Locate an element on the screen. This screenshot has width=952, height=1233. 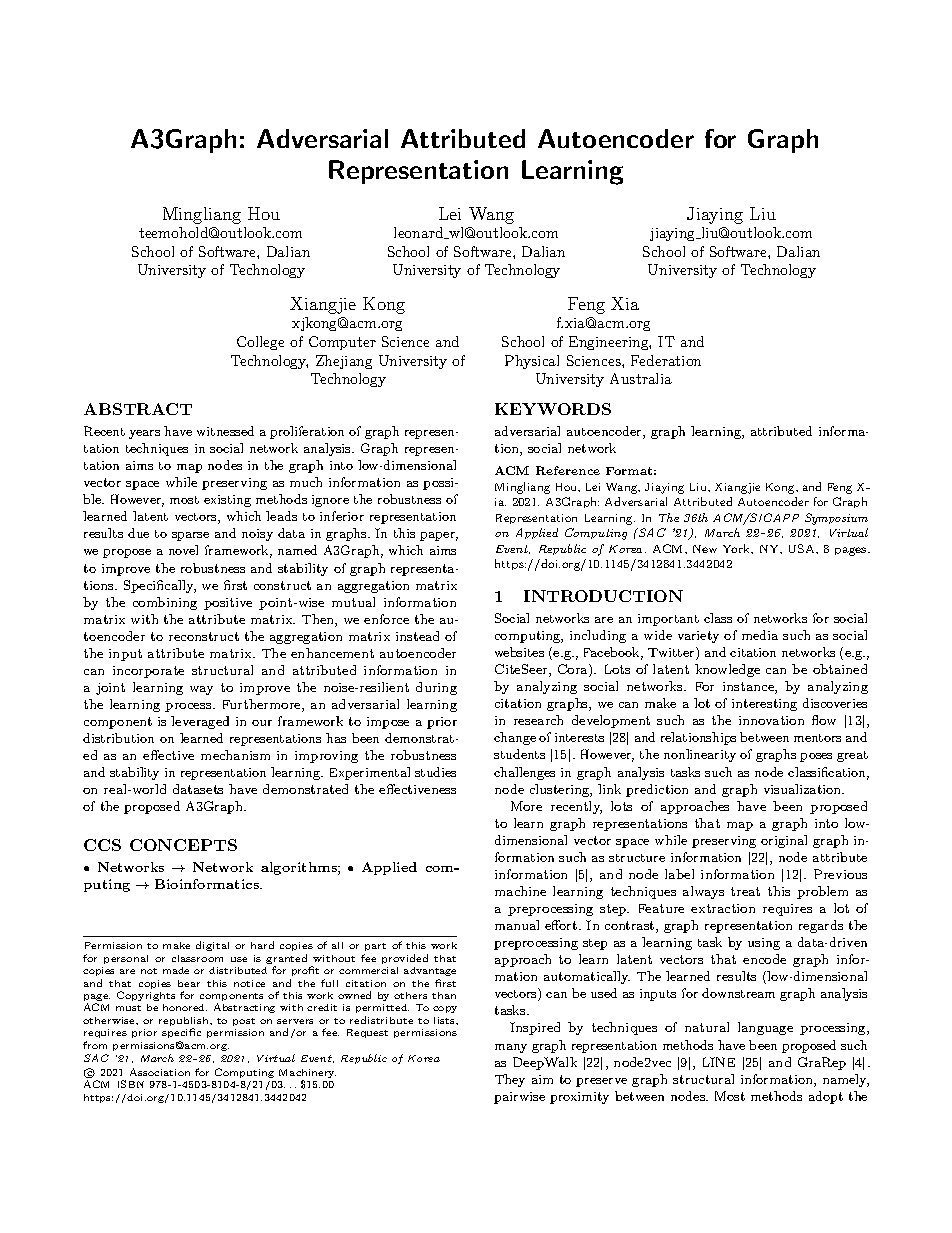
ISBN is located at coordinates (131, 1084).
